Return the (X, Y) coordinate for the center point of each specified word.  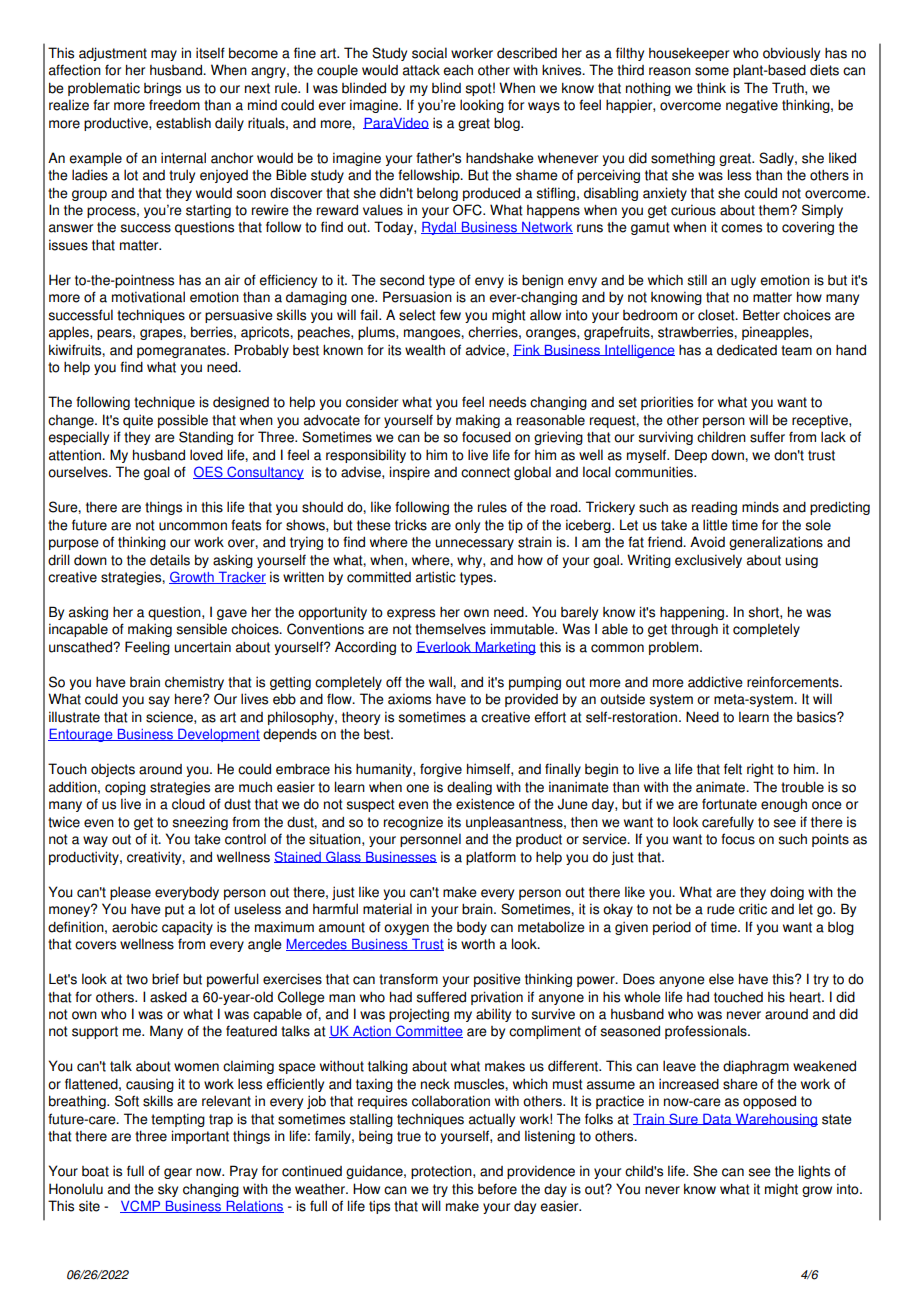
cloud (188, 804)
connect (485, 472)
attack (421, 70)
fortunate (729, 804)
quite (138, 421)
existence (485, 804)
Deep (691, 456)
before (497, 1189)
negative (752, 106)
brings (162, 89)
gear (178, 1173)
